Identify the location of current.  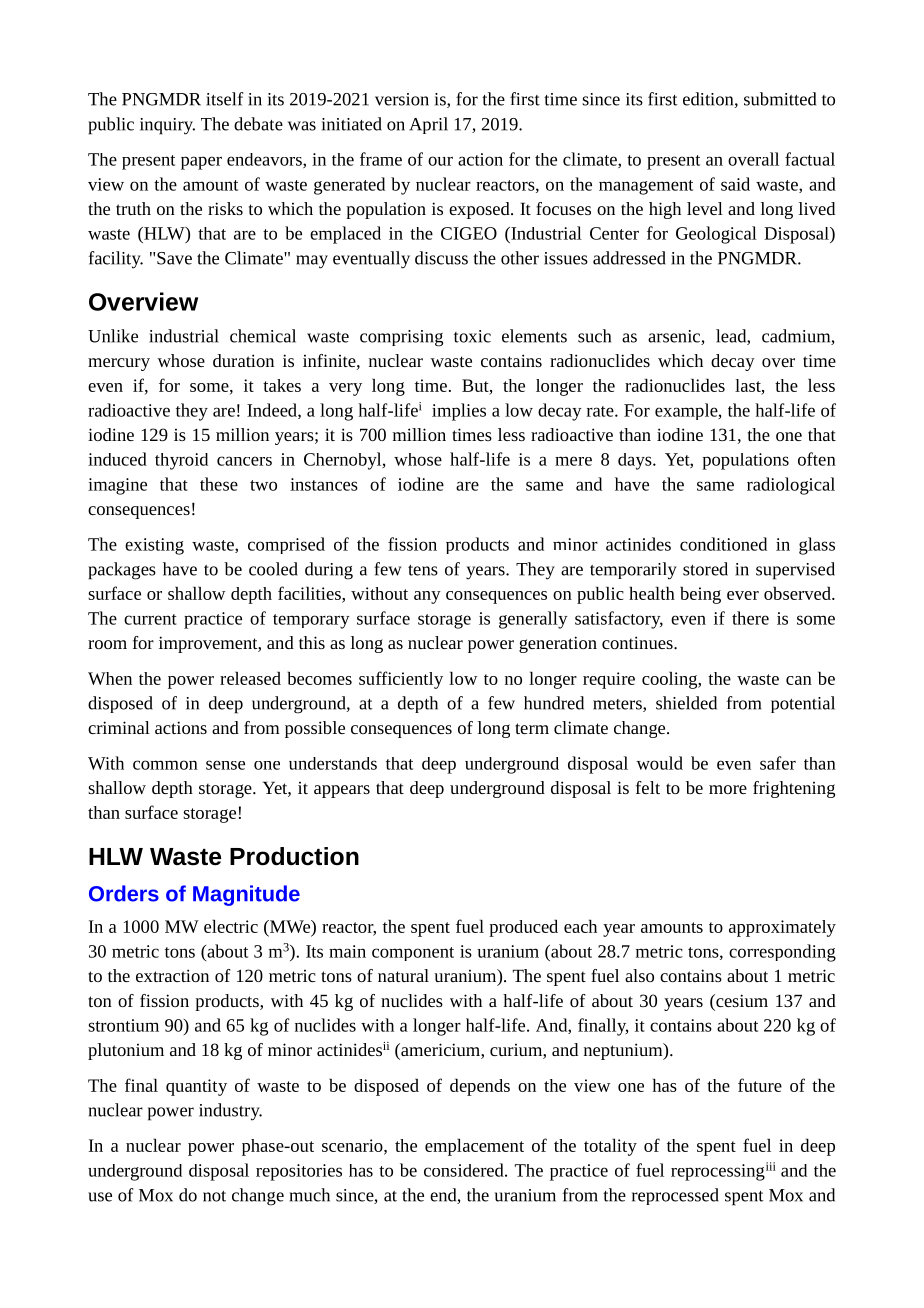
(150, 619).
